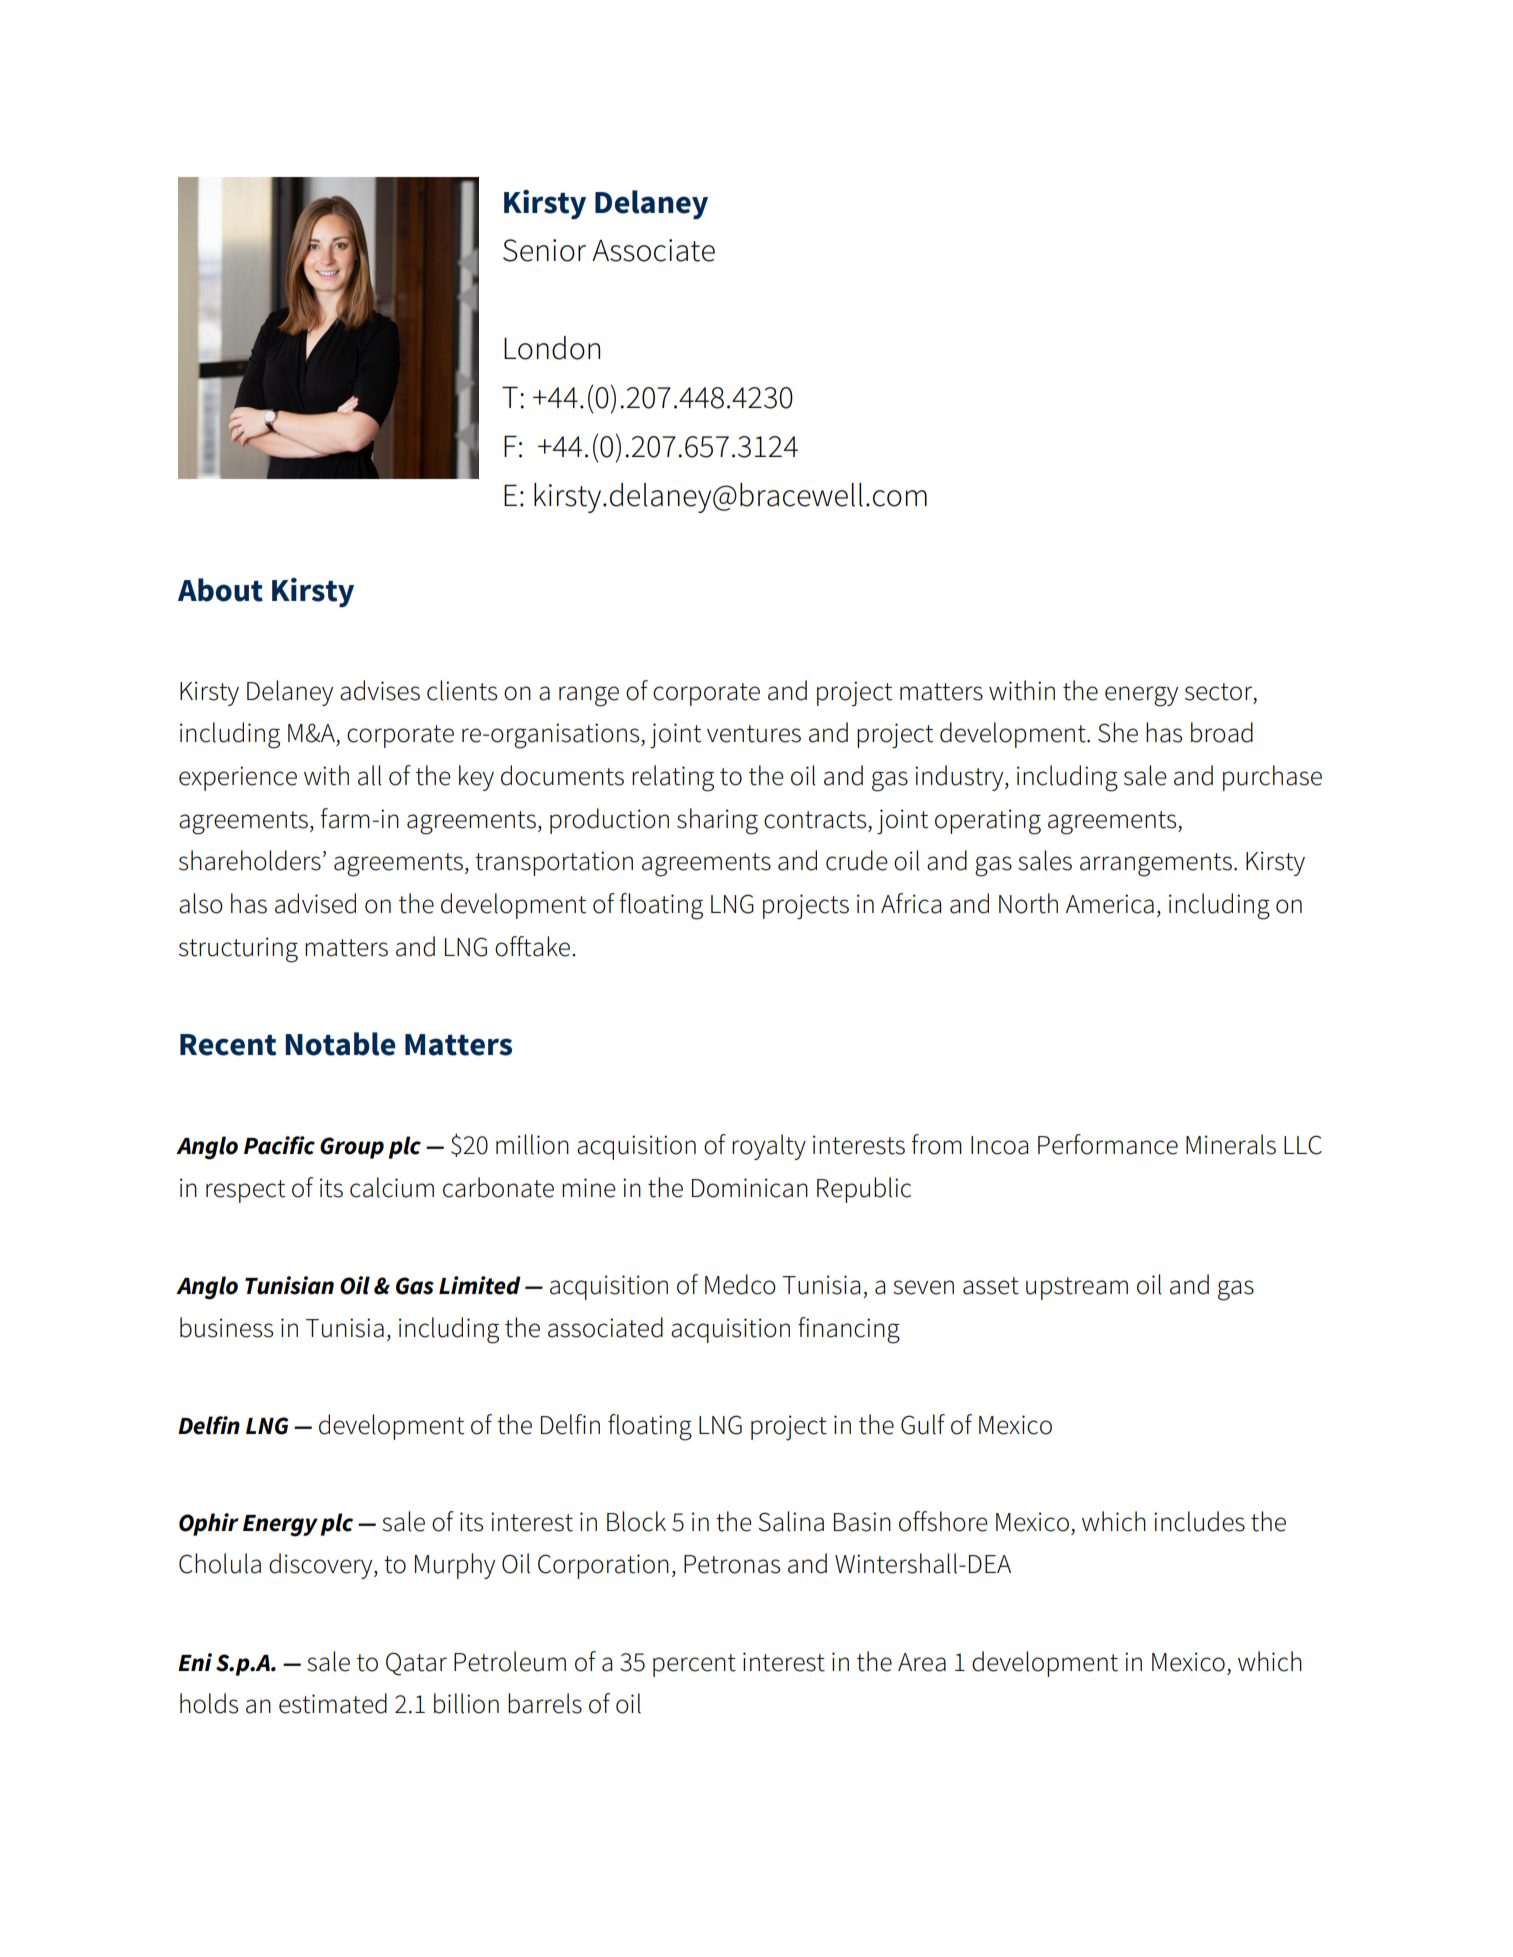 This screenshot has width=1513, height=1957. What do you see at coordinates (1220, 692) in the screenshot?
I see `sector` at bounding box center [1220, 692].
